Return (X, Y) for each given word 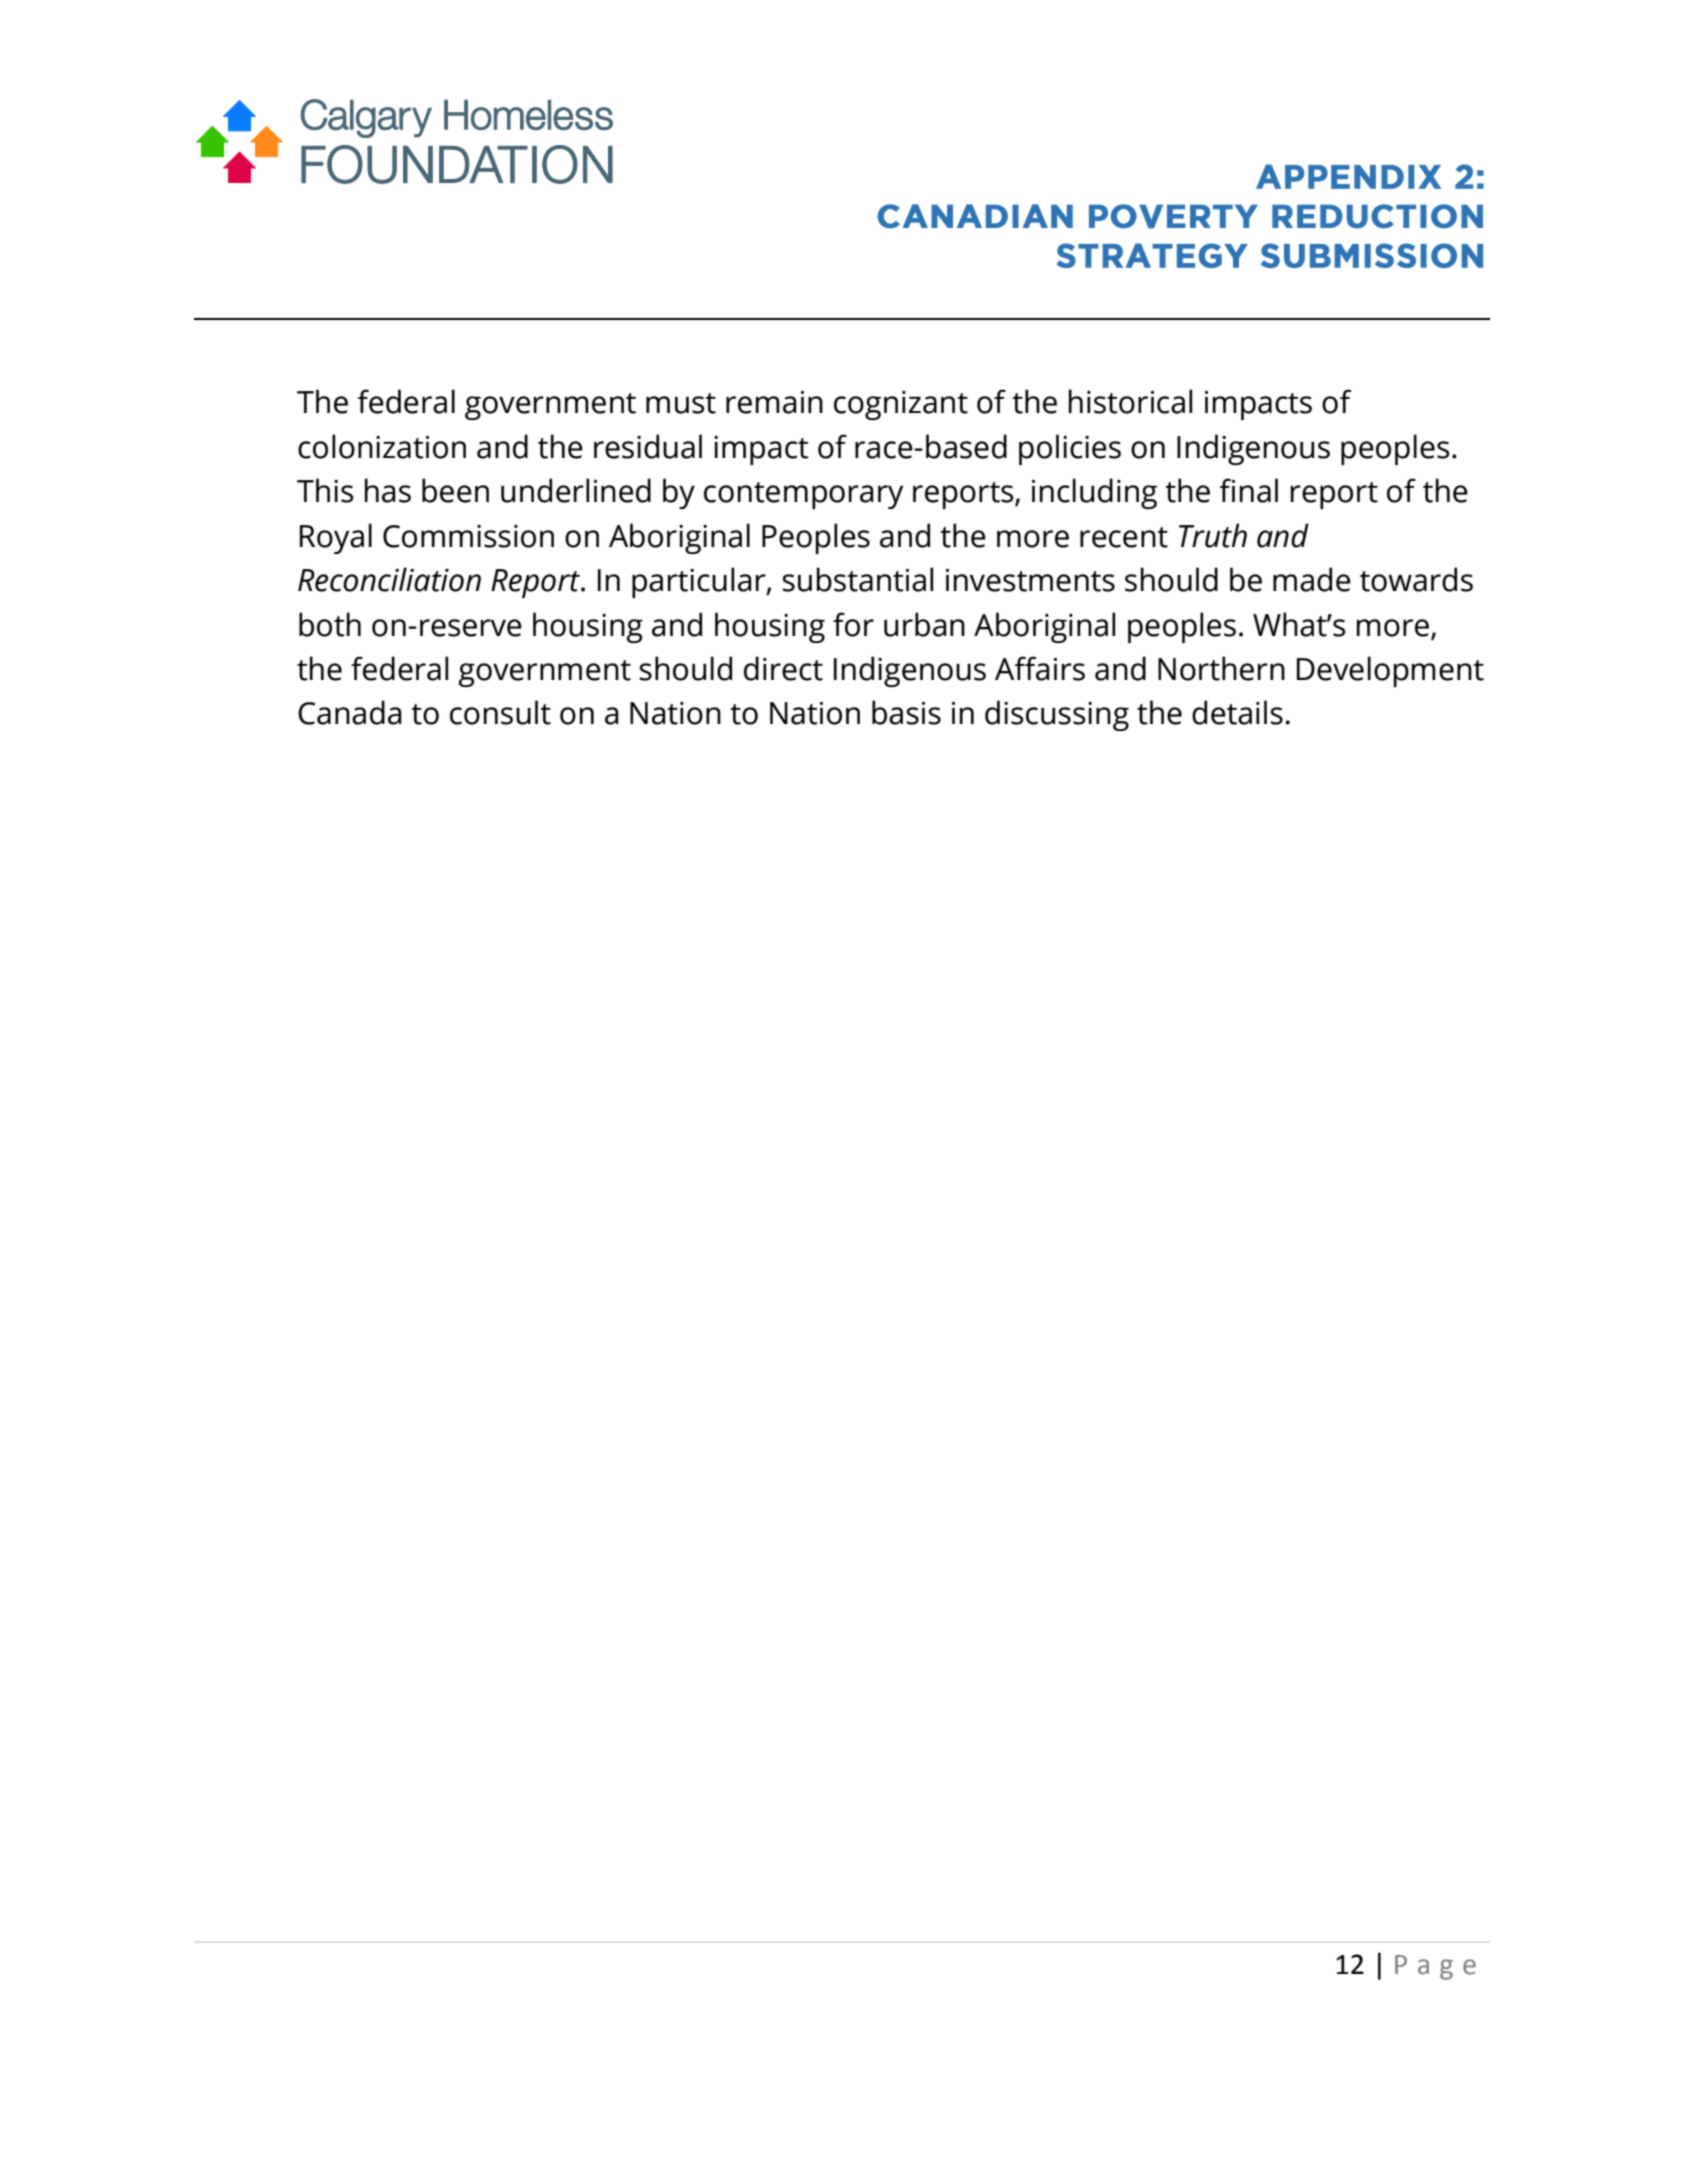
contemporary (803, 495)
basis (906, 712)
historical (1130, 401)
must (681, 403)
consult (500, 712)
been (455, 490)
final (1248, 490)
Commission (468, 536)
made (1312, 579)
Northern (1221, 668)
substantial (857, 579)
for (853, 624)
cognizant (901, 405)
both (330, 624)
